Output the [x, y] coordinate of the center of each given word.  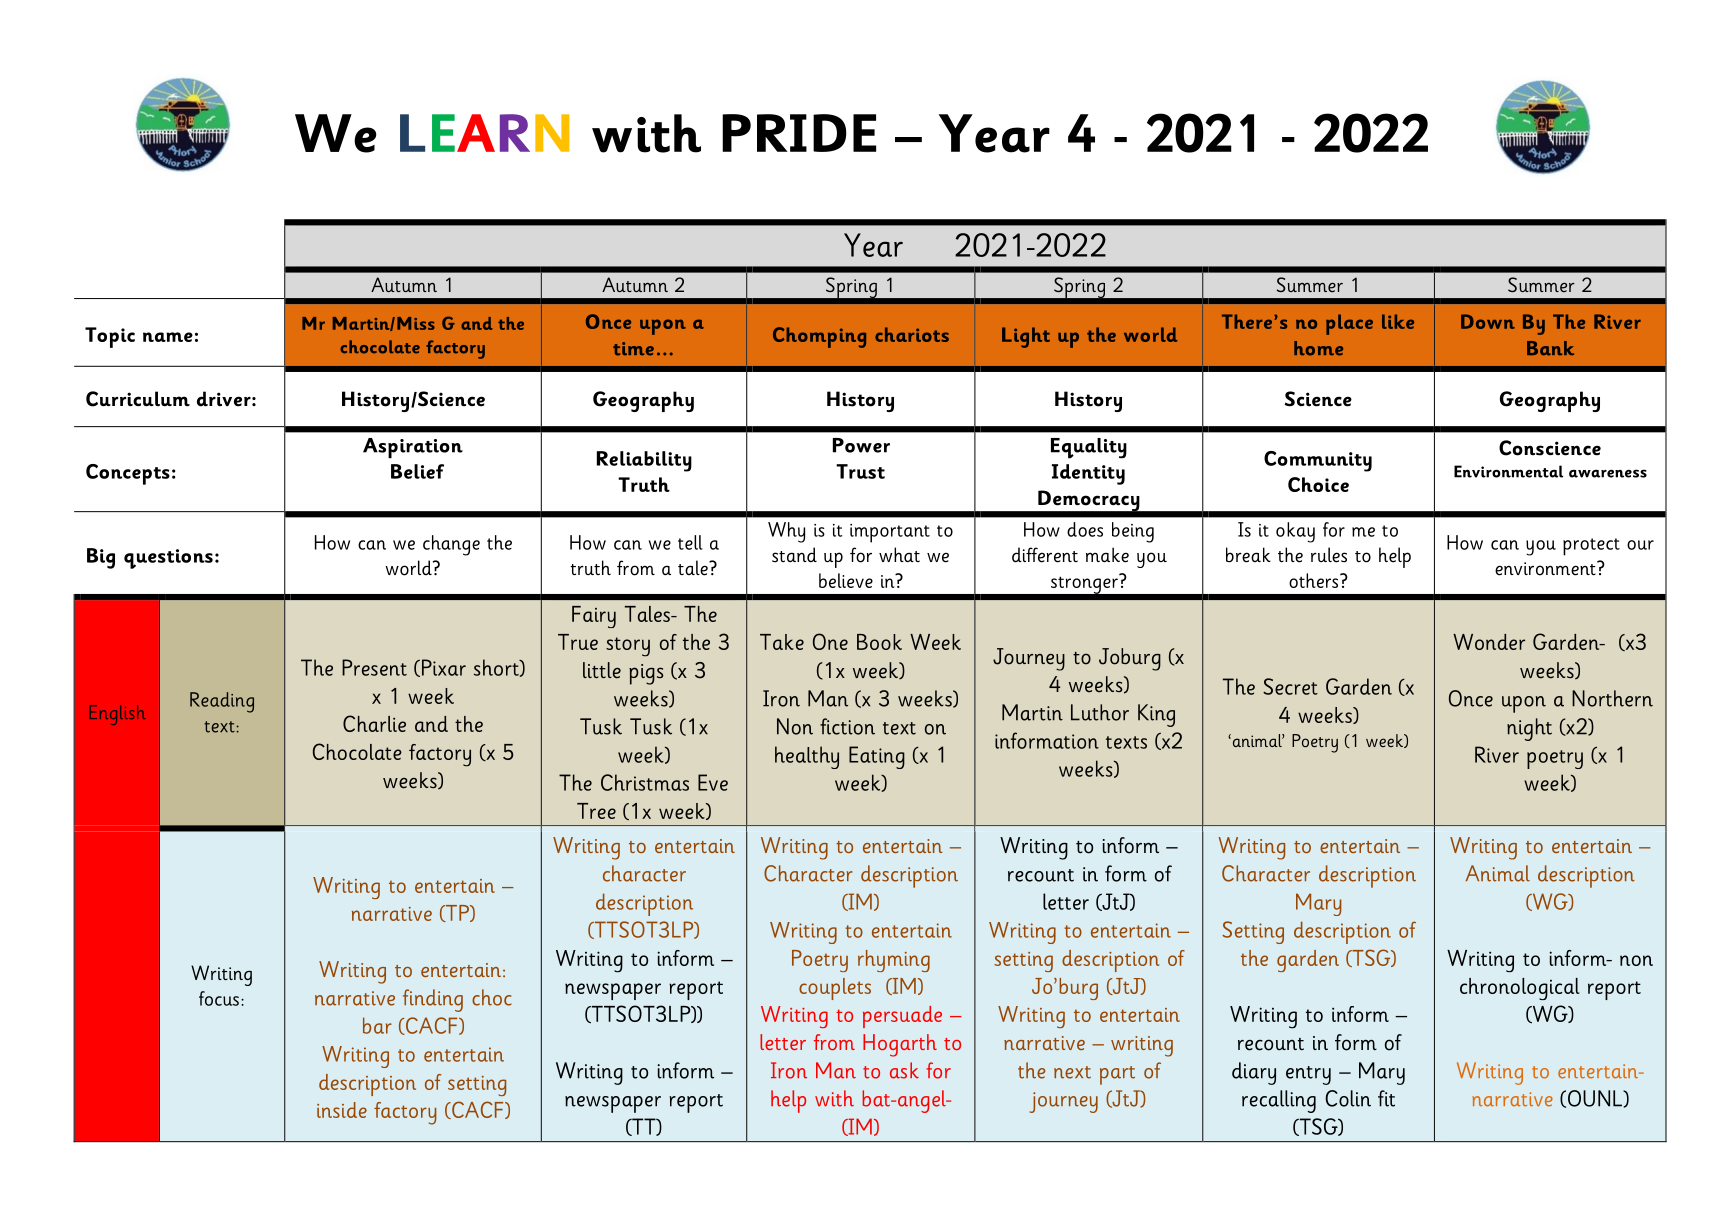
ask [904, 1070]
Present [374, 667]
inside [342, 1110]
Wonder [1489, 642]
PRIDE [799, 133]
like [1398, 321]
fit [1386, 1098]
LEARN [484, 133]
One [830, 641]
